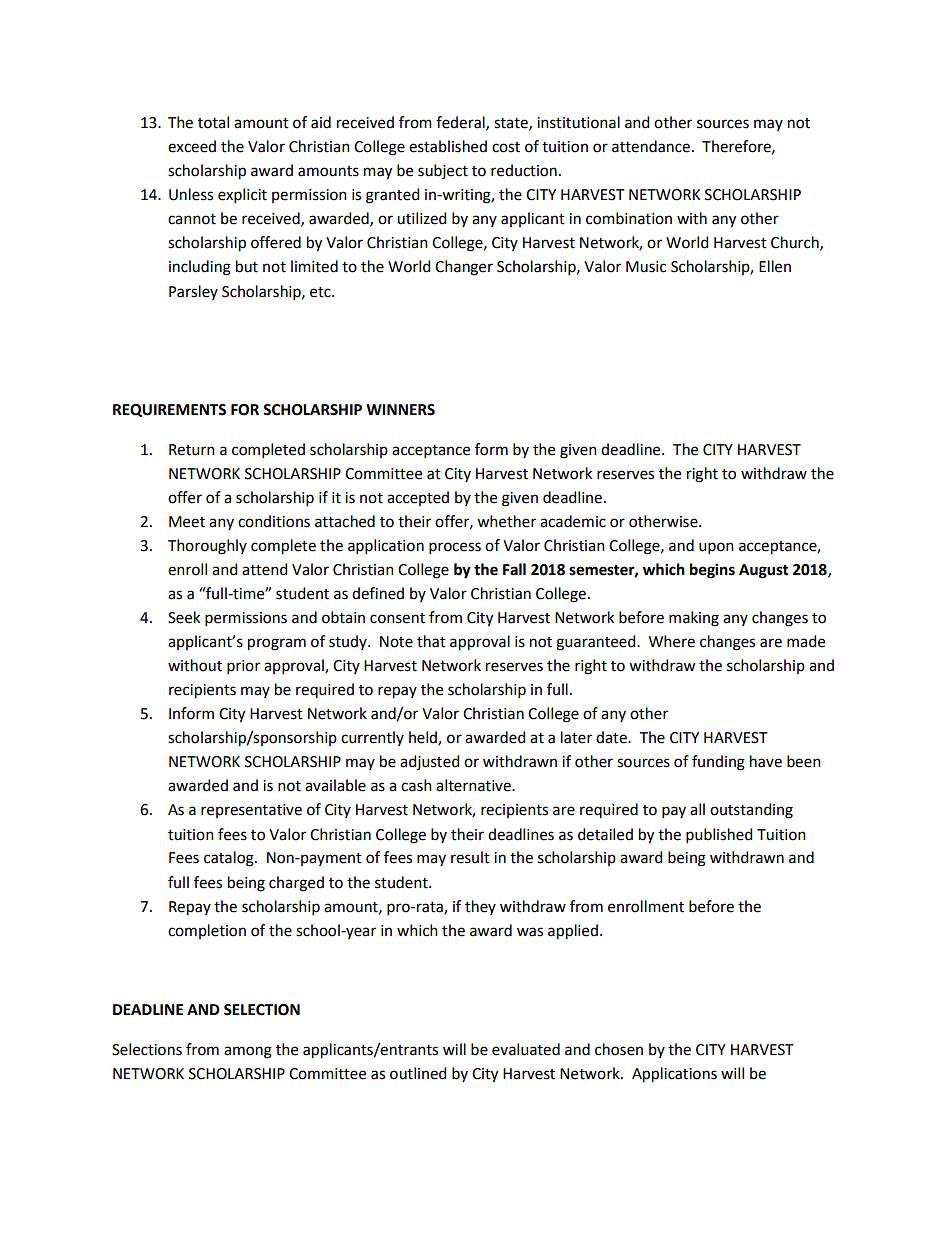 This screenshot has width=952, height=1233. What do you see at coordinates (629, 218) in the screenshot?
I see `combination` at bounding box center [629, 218].
